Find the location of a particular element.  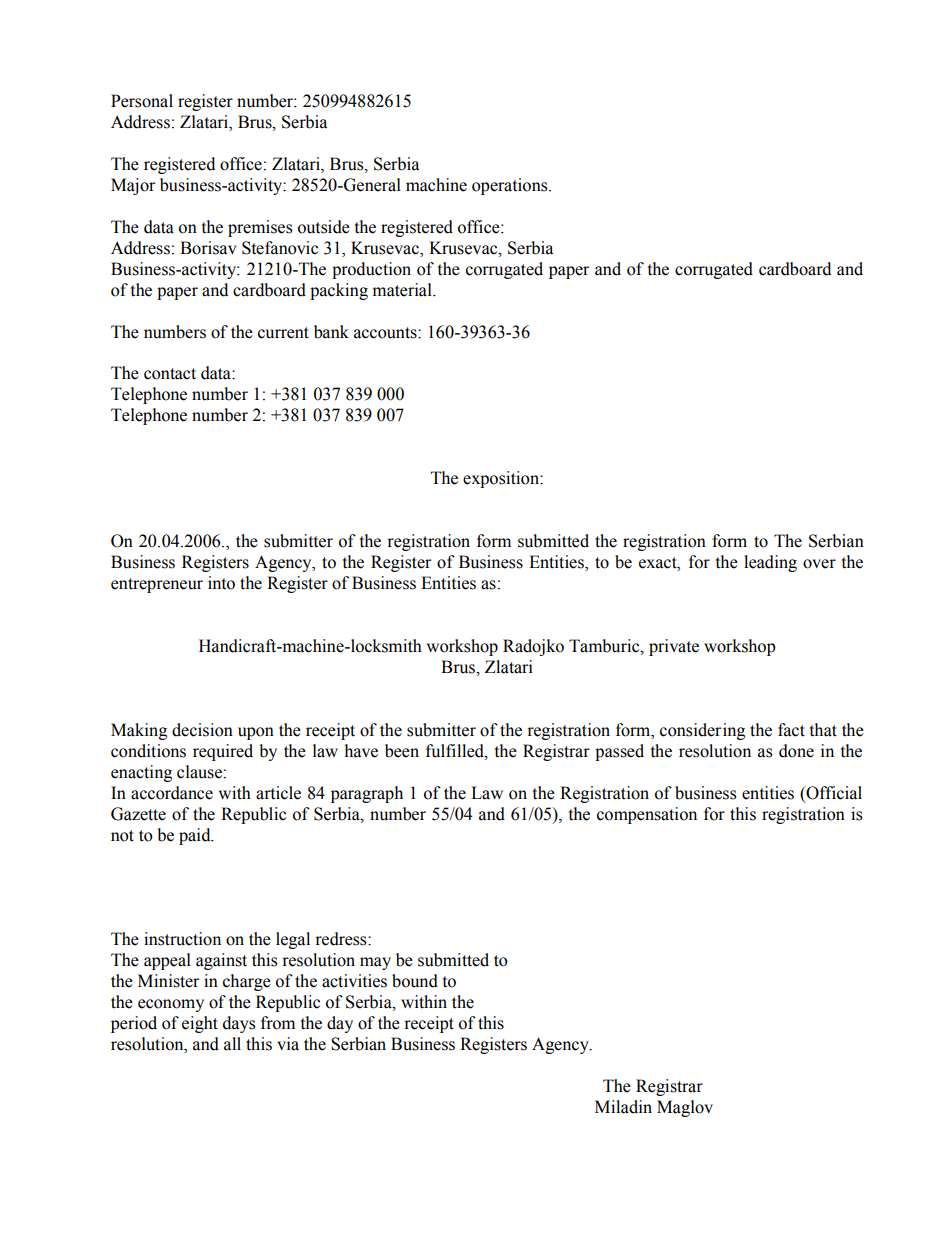

considering is located at coordinates (702, 731).
